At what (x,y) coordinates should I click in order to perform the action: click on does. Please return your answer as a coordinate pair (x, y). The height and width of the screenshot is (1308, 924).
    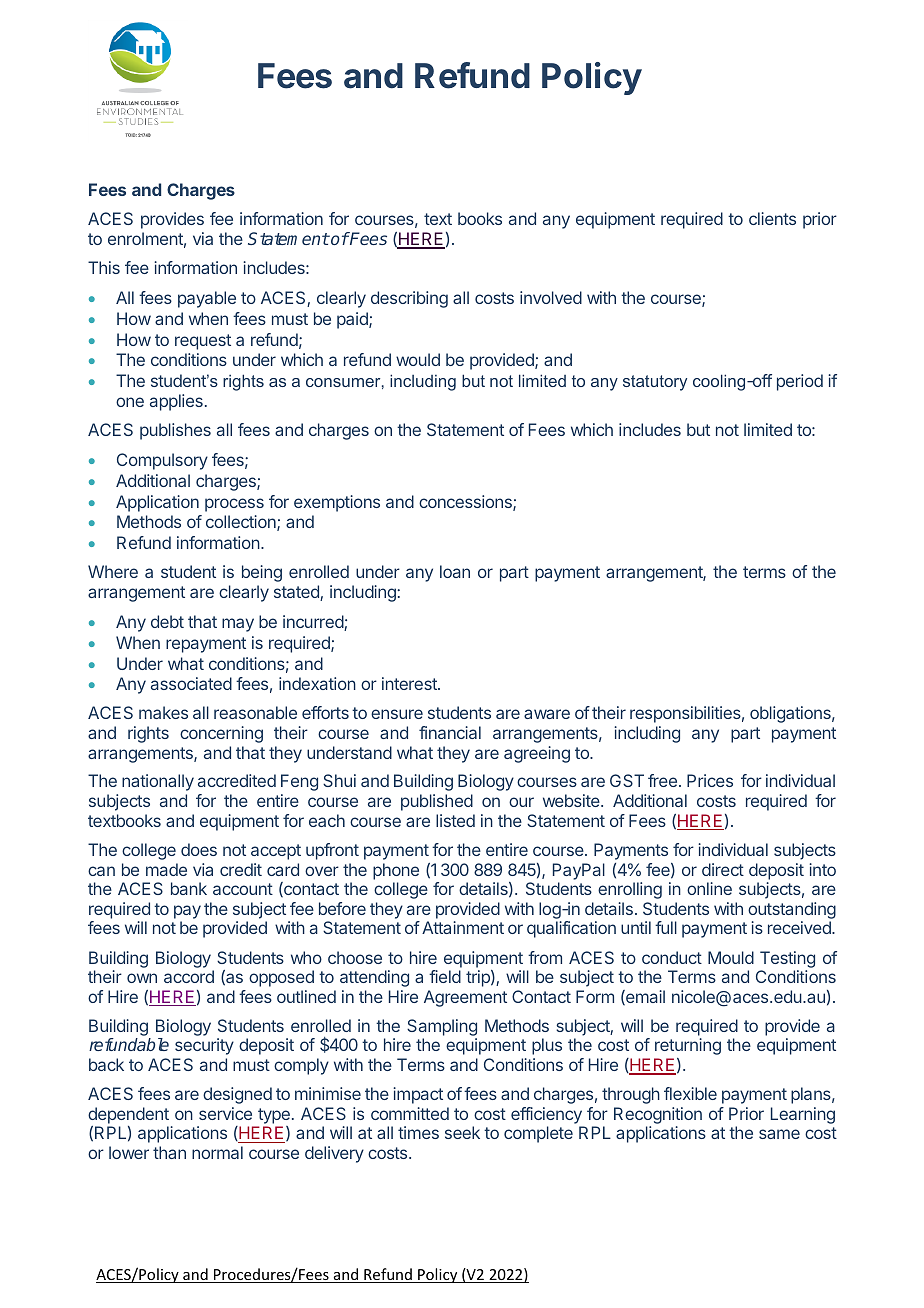
    Looking at the image, I should click on (199, 849).
